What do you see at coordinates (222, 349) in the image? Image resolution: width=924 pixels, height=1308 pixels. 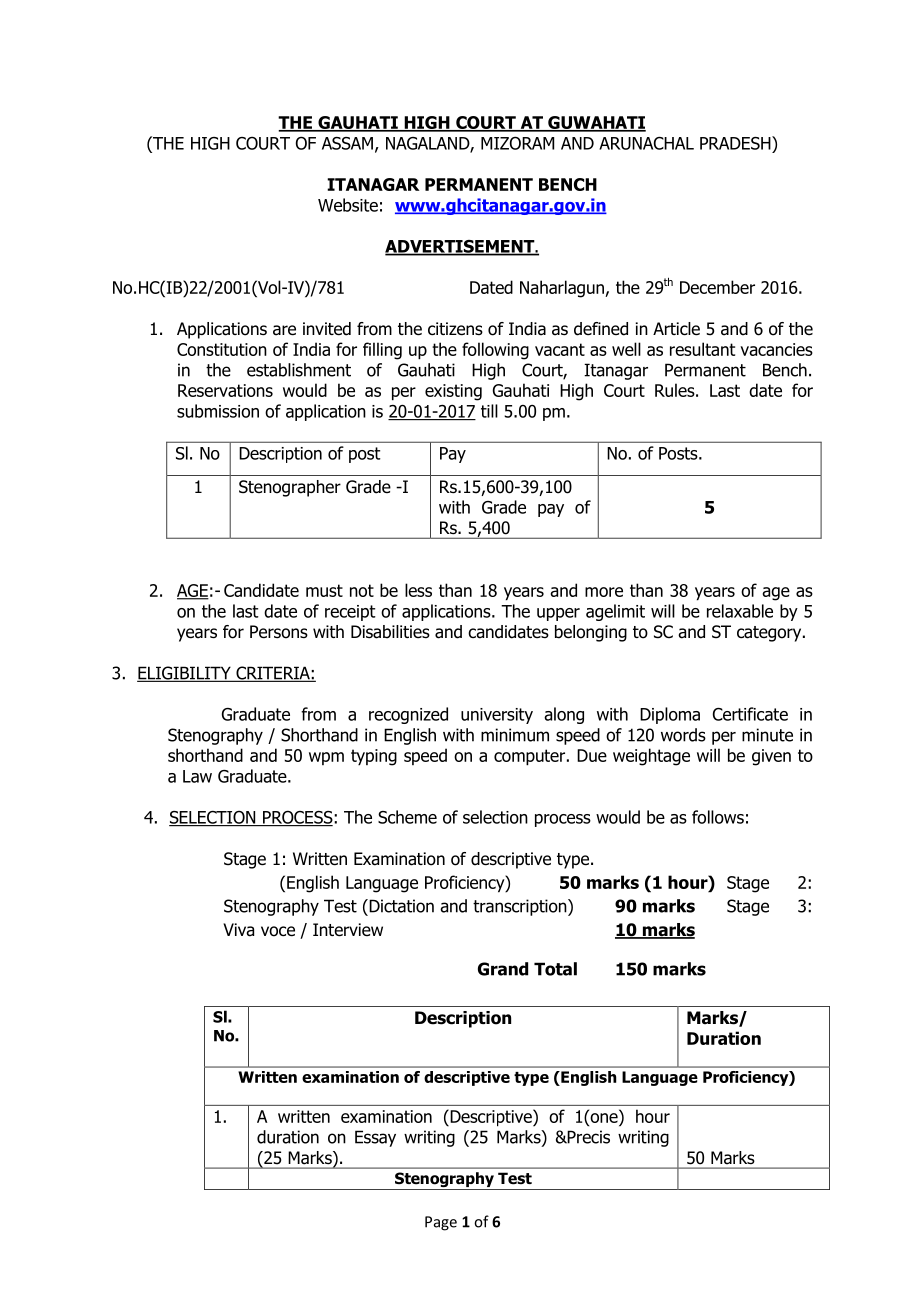 I see `Constitution` at bounding box center [222, 349].
